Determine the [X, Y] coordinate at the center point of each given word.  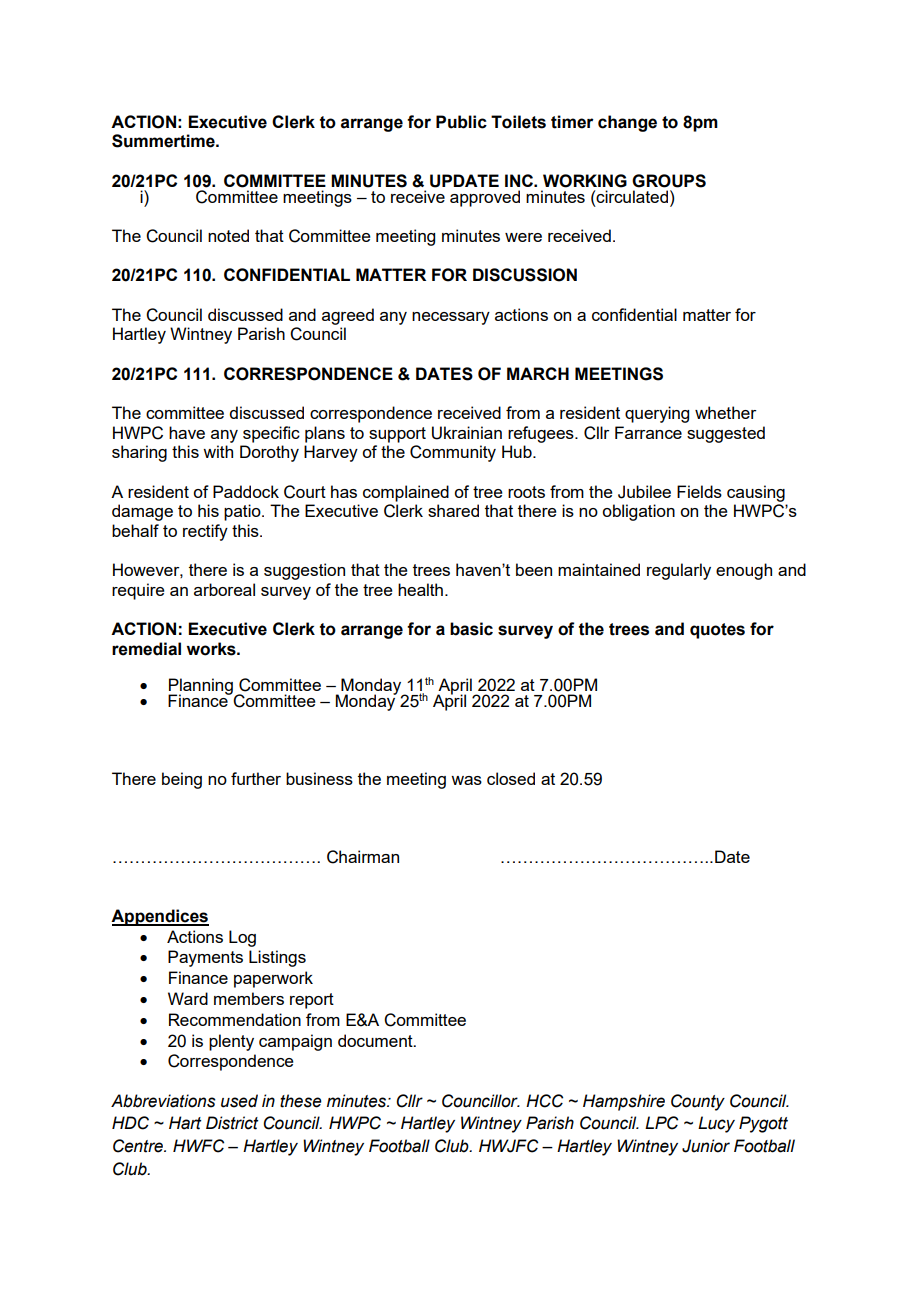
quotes [717, 631]
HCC [544, 1101]
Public [461, 122]
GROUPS [669, 181]
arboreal [224, 589]
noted [228, 235]
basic [471, 629]
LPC [661, 1123]
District [232, 1123]
